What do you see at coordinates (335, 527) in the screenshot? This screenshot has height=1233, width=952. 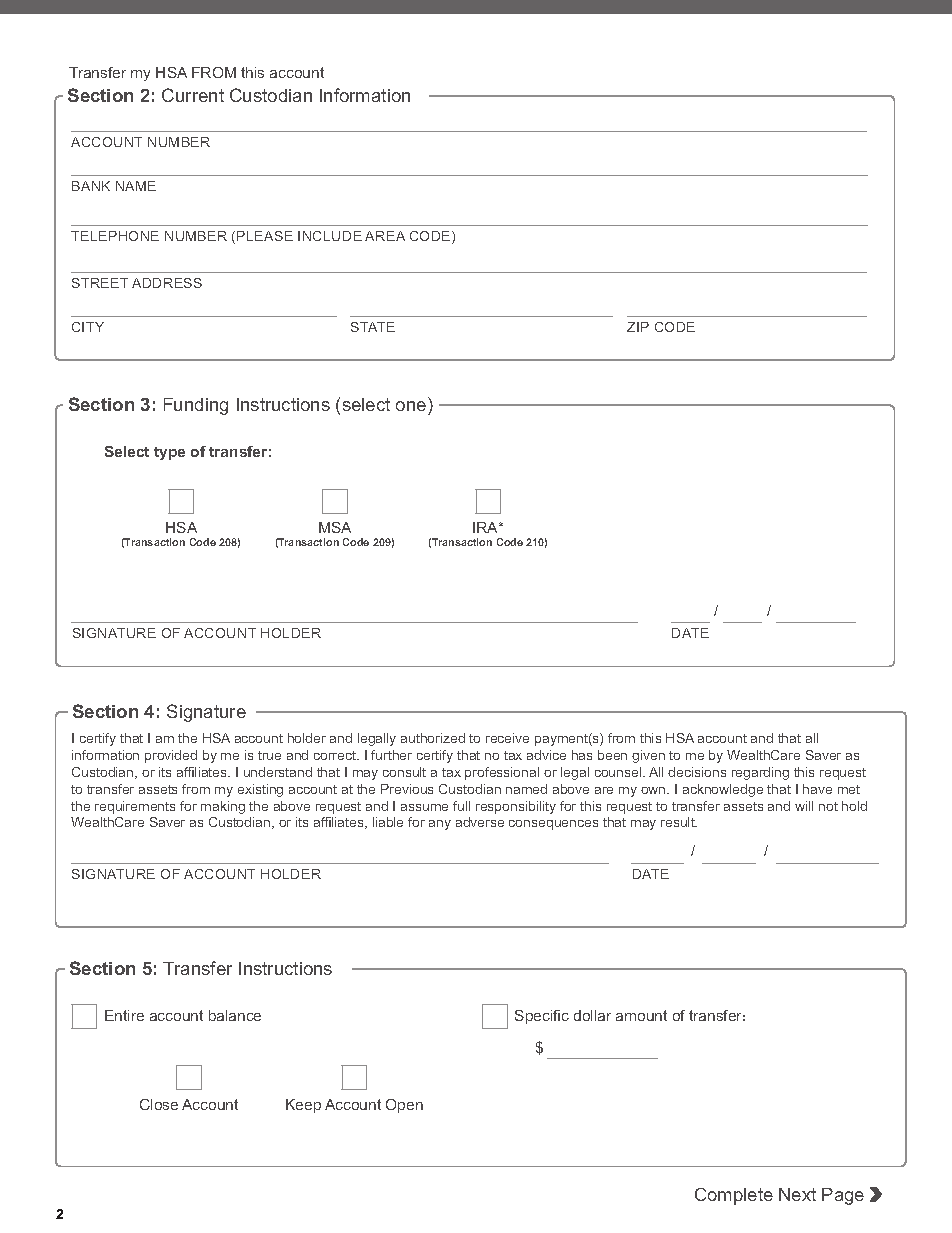 I see `MSA` at bounding box center [335, 527].
